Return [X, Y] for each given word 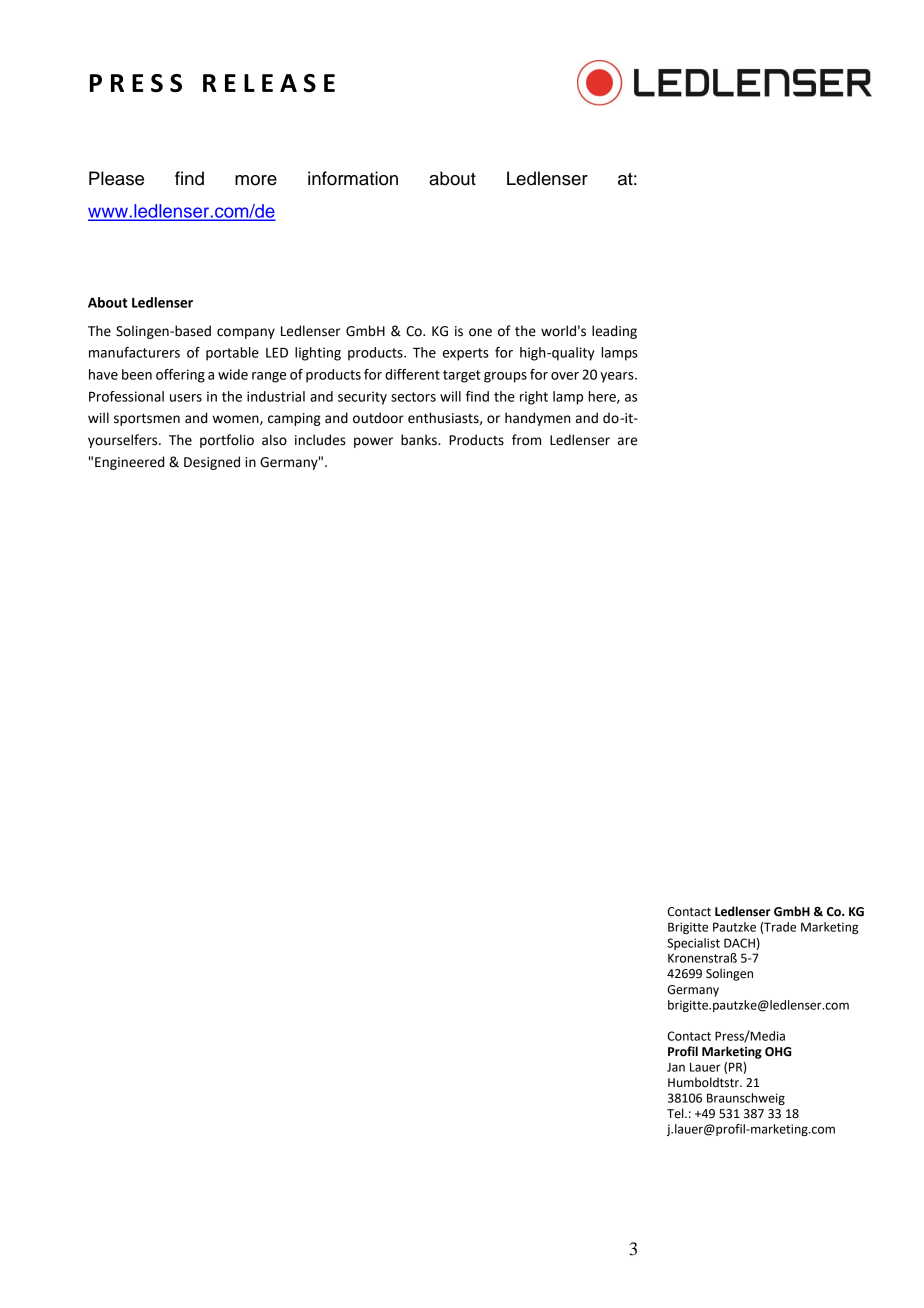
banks [420, 440]
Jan [676, 1067]
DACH [739, 943]
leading [614, 332]
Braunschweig [746, 1099]
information [353, 178]
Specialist [693, 944]
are [627, 441]
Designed [212, 463]
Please [116, 178]
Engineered [129, 463]
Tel [676, 1113]
